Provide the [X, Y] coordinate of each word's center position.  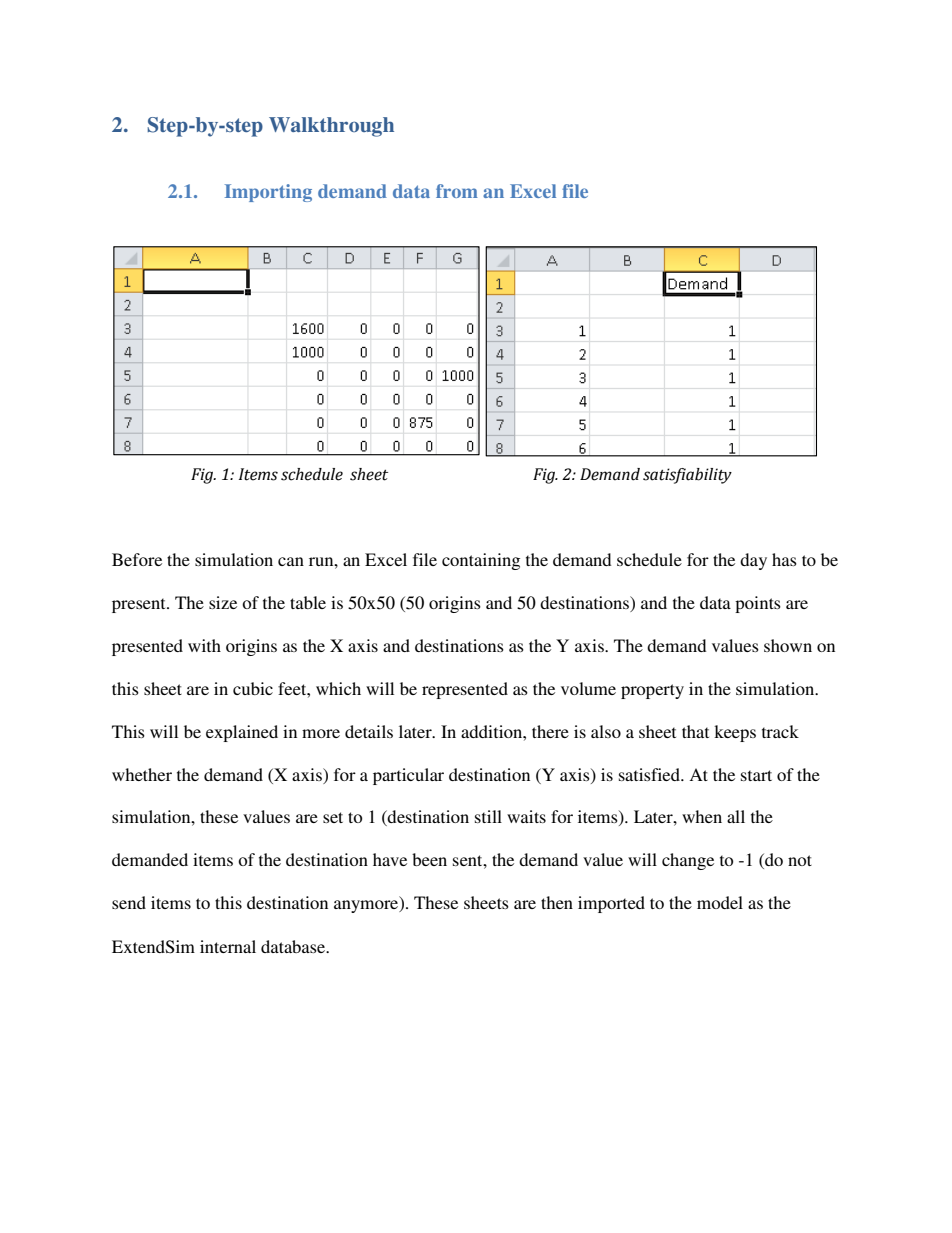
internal [228, 946]
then [557, 902]
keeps [735, 733]
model [720, 902]
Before [137, 559]
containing [481, 561]
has [784, 559]
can [291, 561]
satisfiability [687, 476]
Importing [268, 193]
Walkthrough [331, 127]
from [457, 191]
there [550, 731]
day [753, 561]
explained [242, 733]
